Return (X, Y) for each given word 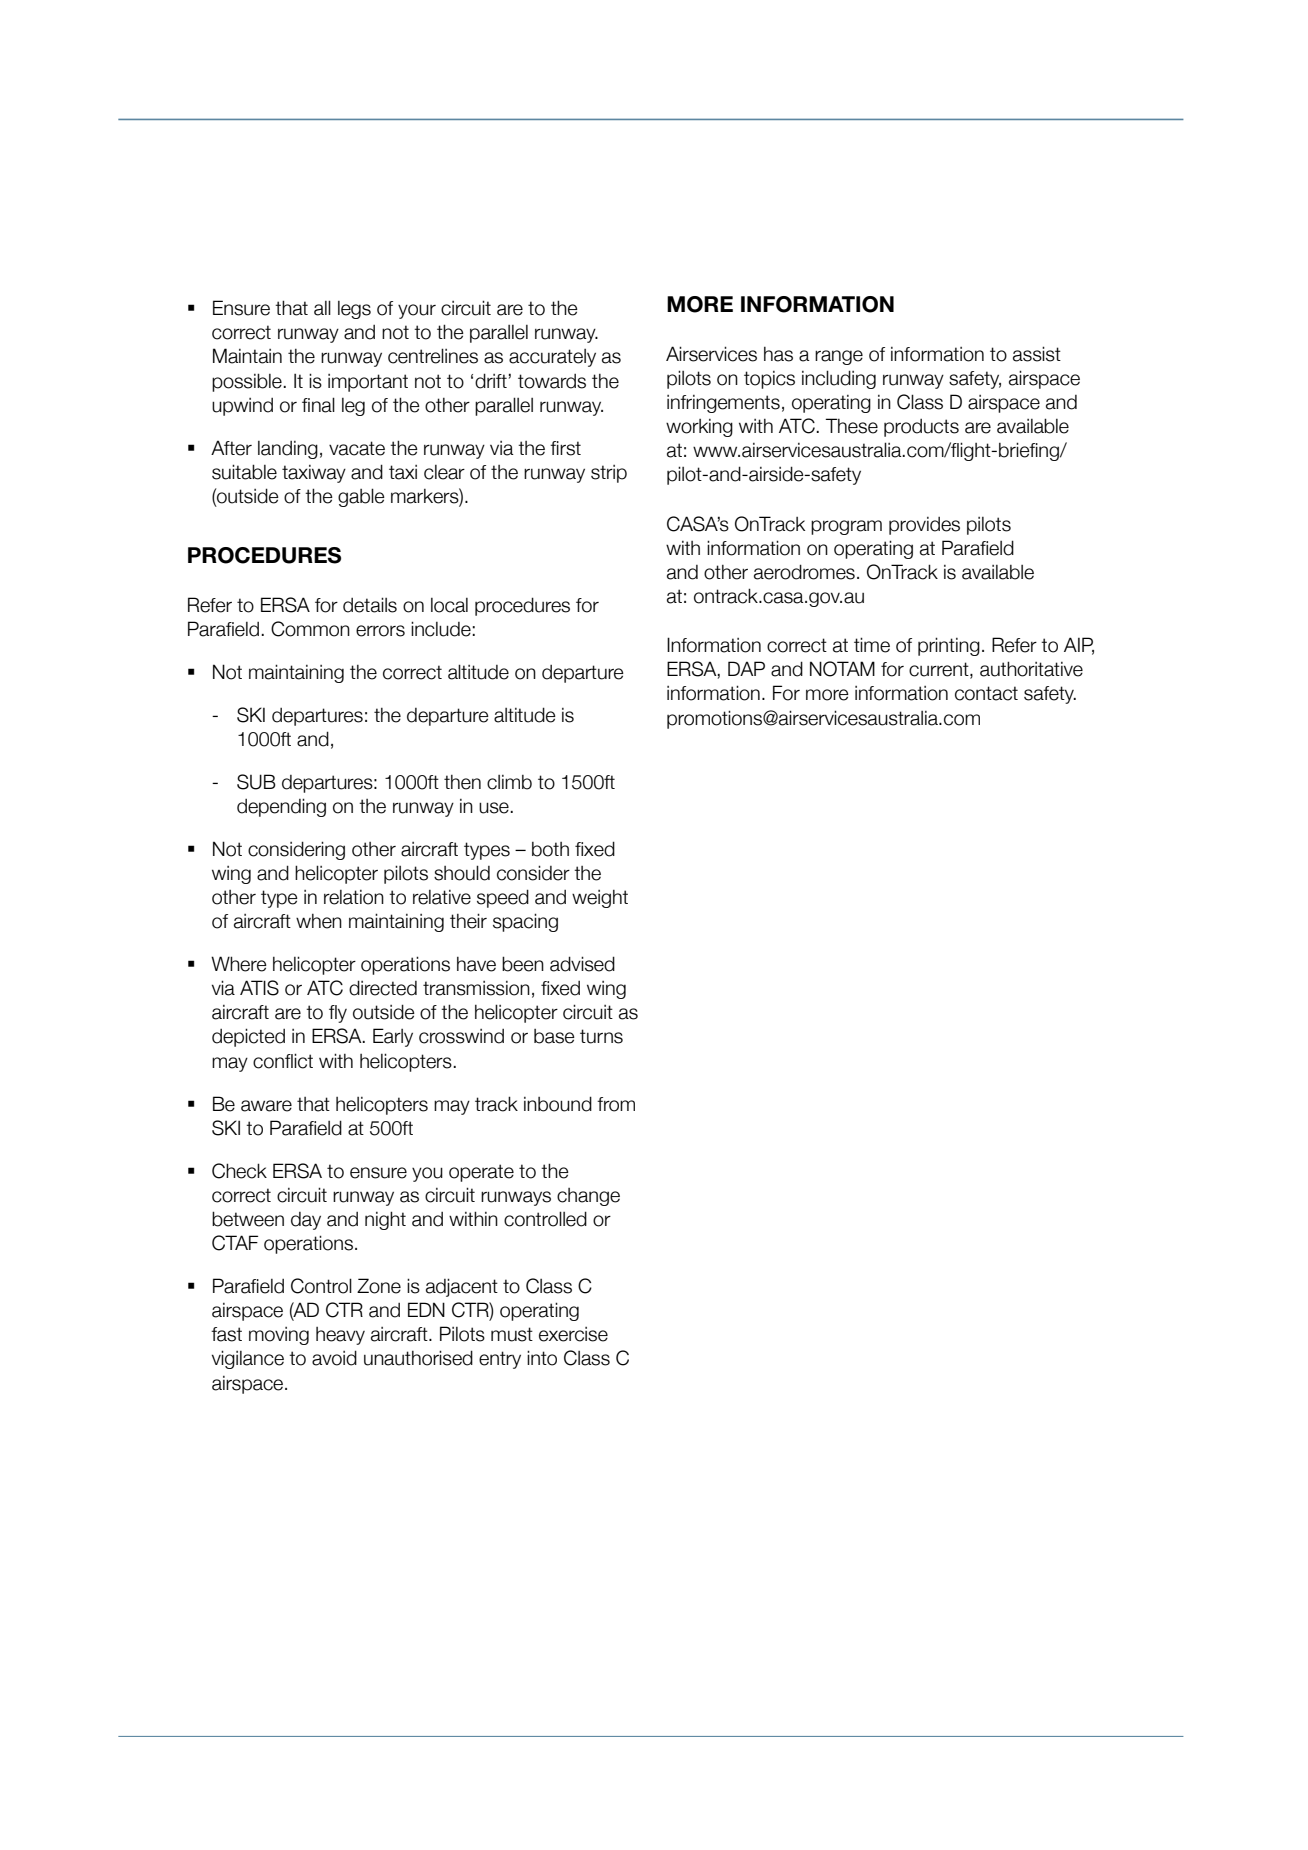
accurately (552, 358)
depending (281, 807)
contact (986, 693)
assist (1037, 354)
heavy (340, 1336)
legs (354, 310)
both (550, 849)
